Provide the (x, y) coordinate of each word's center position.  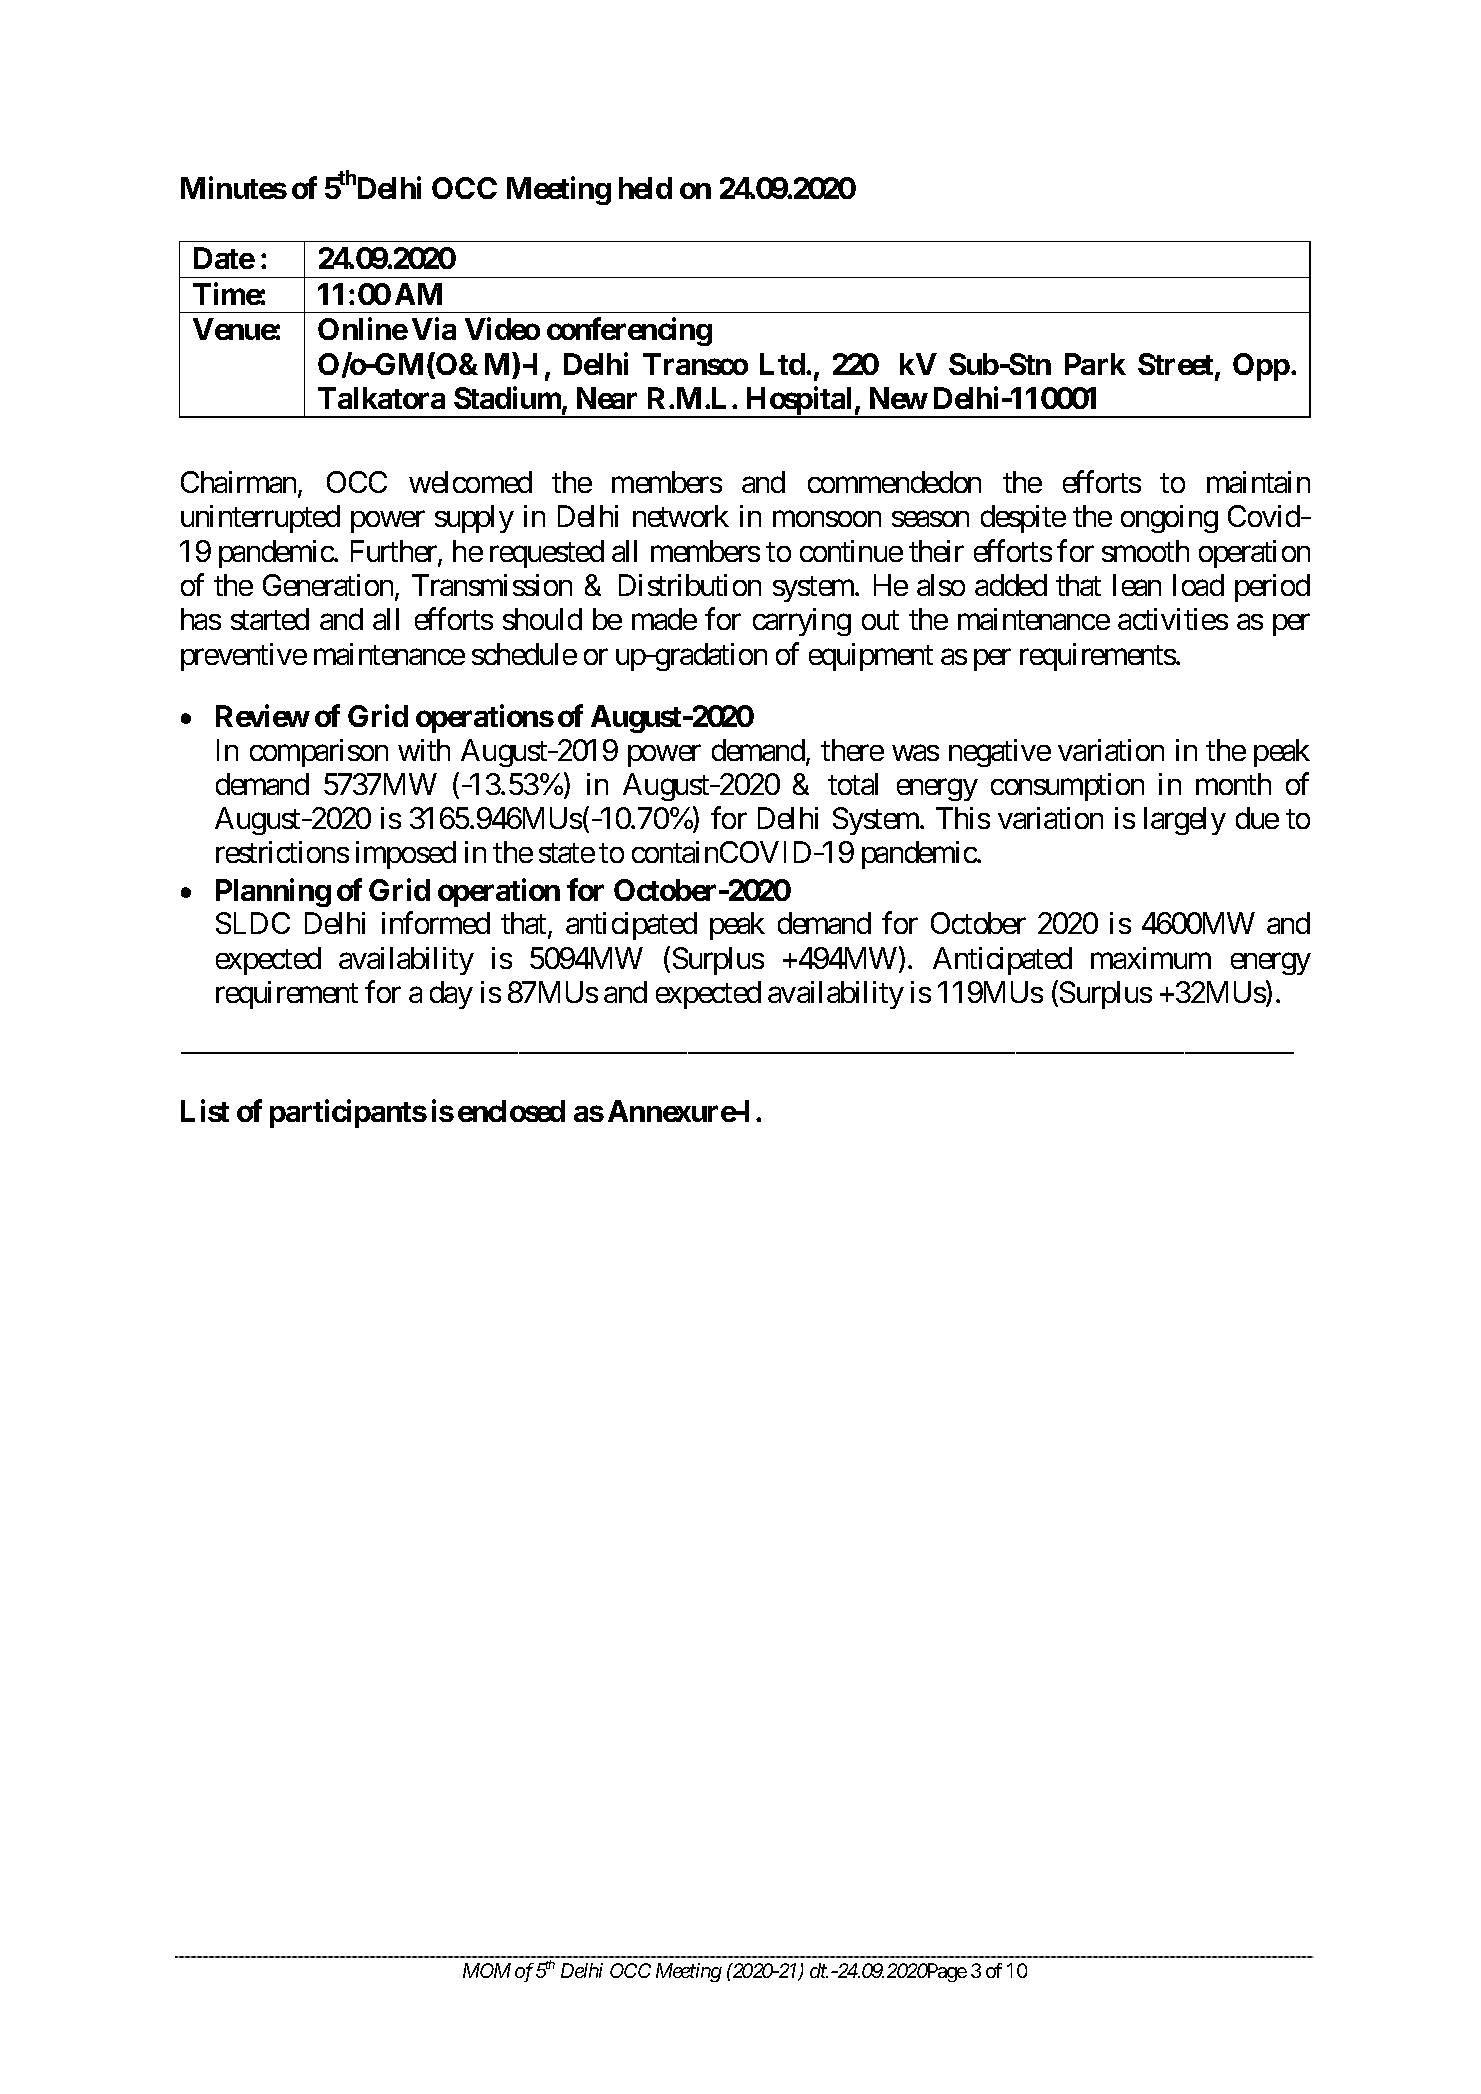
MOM (487, 1970)
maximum (1151, 958)
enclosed (511, 1111)
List (205, 1110)
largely (1185, 821)
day (451, 995)
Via (434, 329)
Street (1177, 365)
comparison (319, 753)
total (853, 784)
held (645, 188)
